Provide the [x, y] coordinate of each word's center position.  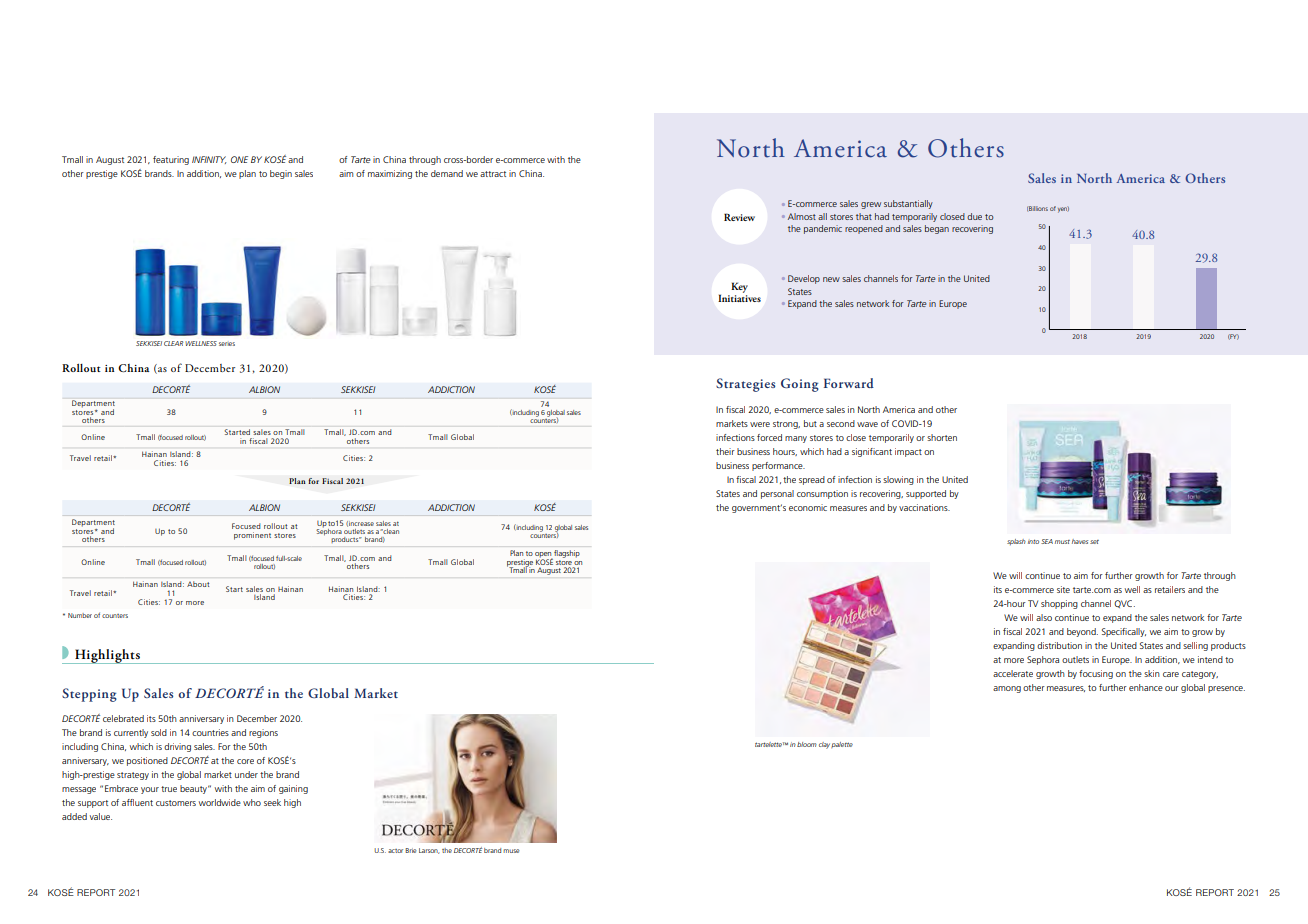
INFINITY [209, 160]
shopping [1059, 604]
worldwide [220, 802]
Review [739, 217]
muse [511, 851]
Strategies [745, 385]
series [227, 344]
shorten [942, 437]
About [198, 584]
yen [1063, 209]
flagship [566, 555]
